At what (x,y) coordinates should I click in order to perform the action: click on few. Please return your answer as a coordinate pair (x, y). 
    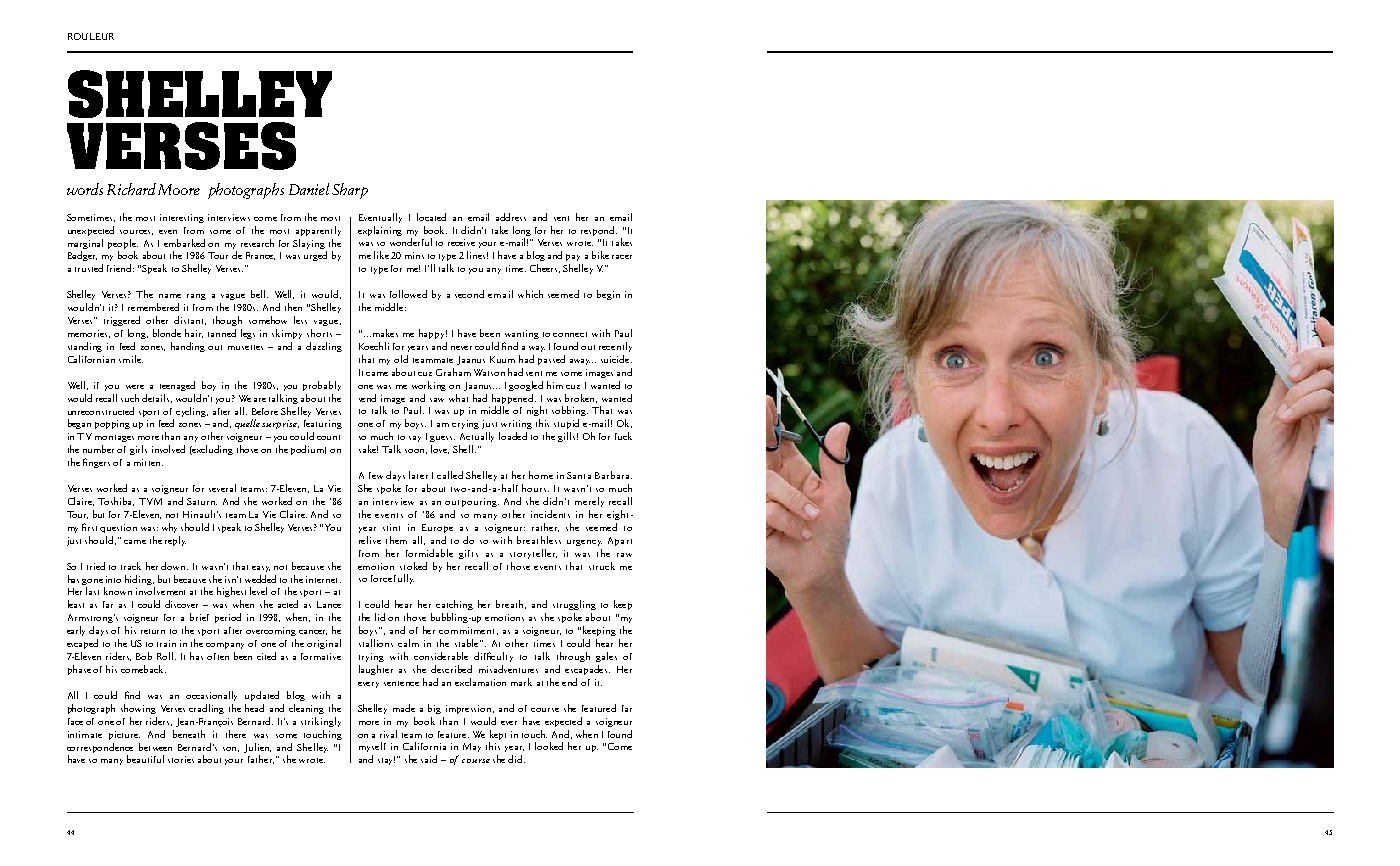
    Looking at the image, I should click on (376, 475).
